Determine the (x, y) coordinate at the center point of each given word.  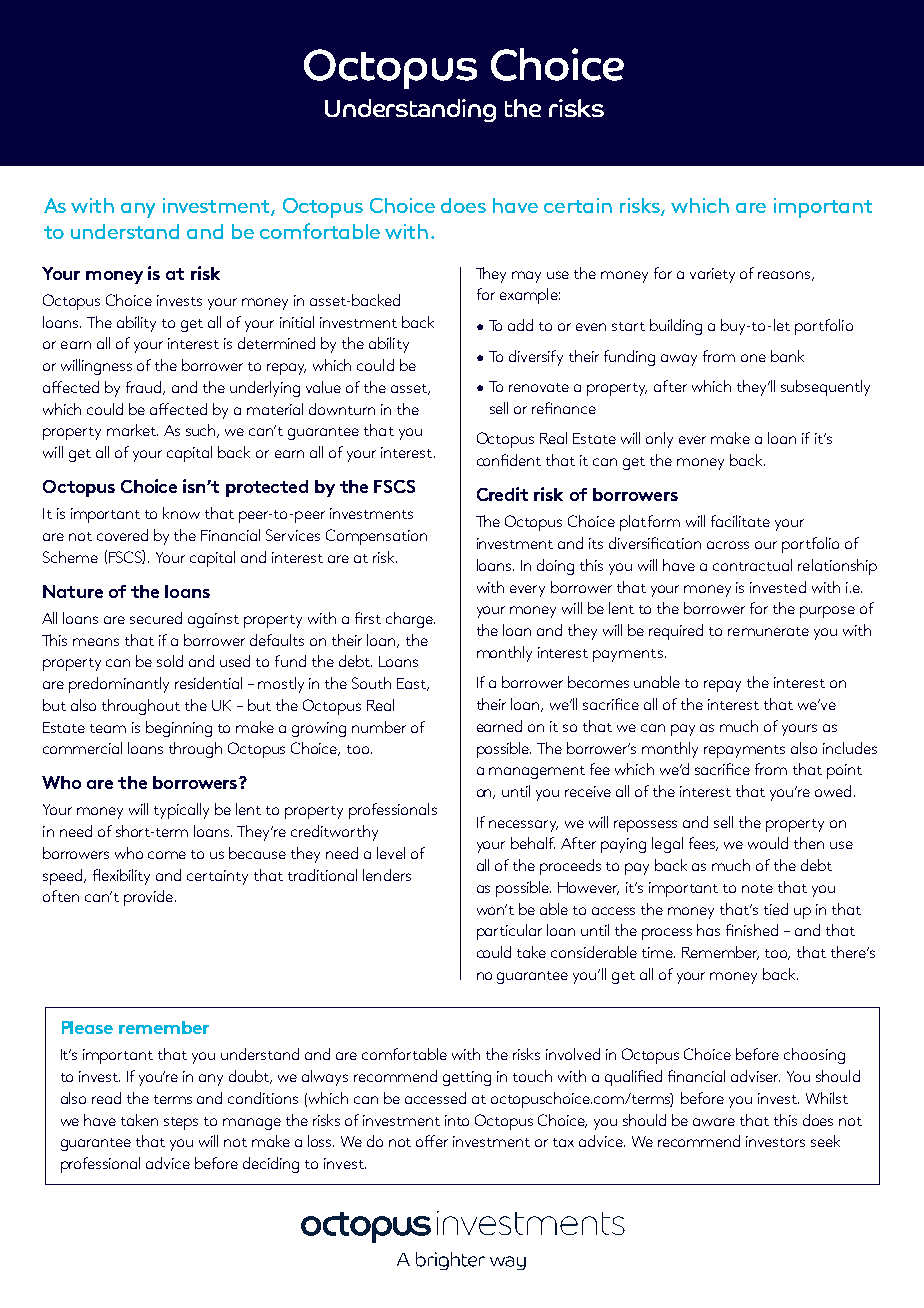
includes (850, 748)
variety (712, 275)
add (520, 325)
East (412, 684)
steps (181, 1123)
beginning (179, 729)
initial (297, 322)
